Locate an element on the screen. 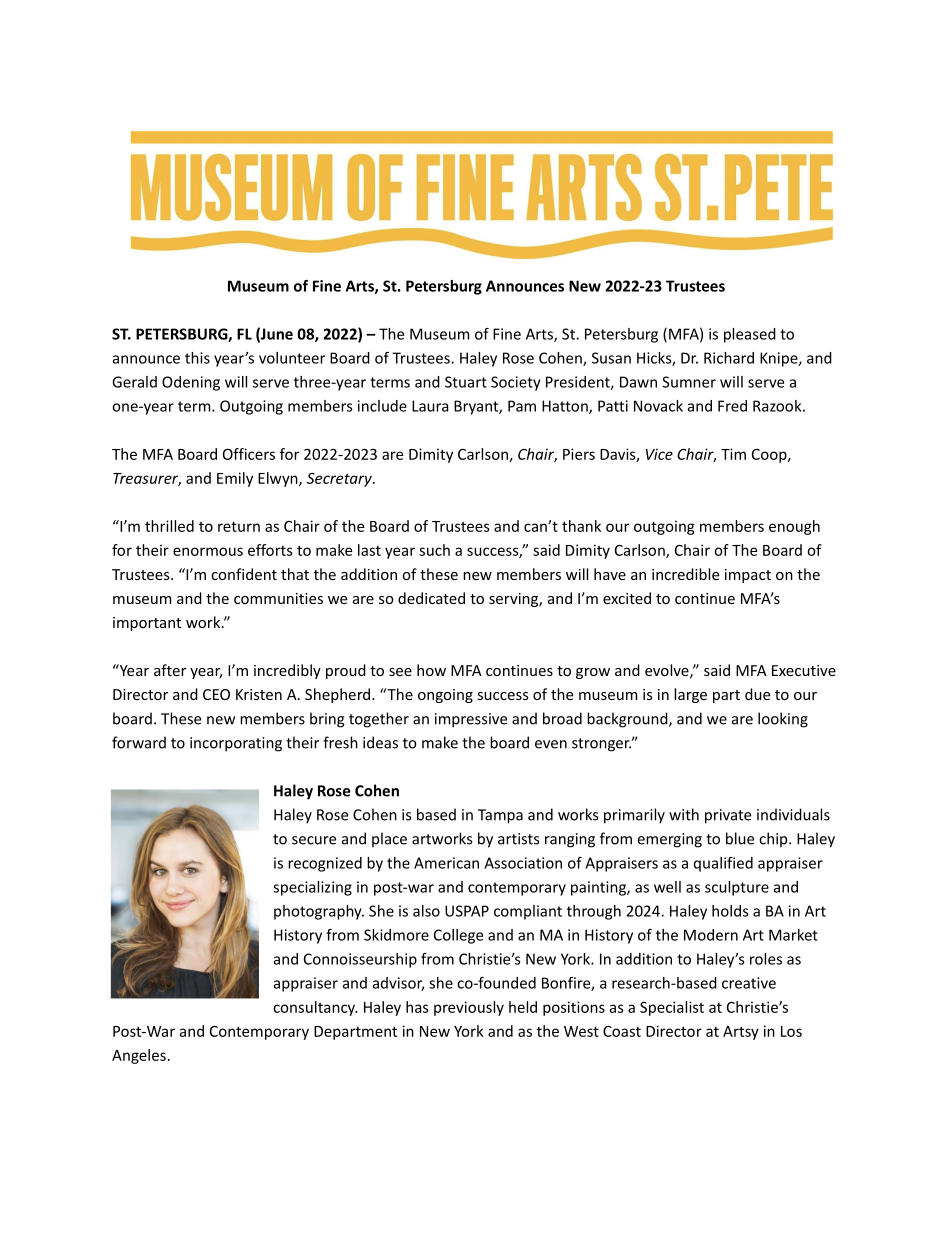 The height and width of the screenshot is (1233, 952). large is located at coordinates (690, 695).
